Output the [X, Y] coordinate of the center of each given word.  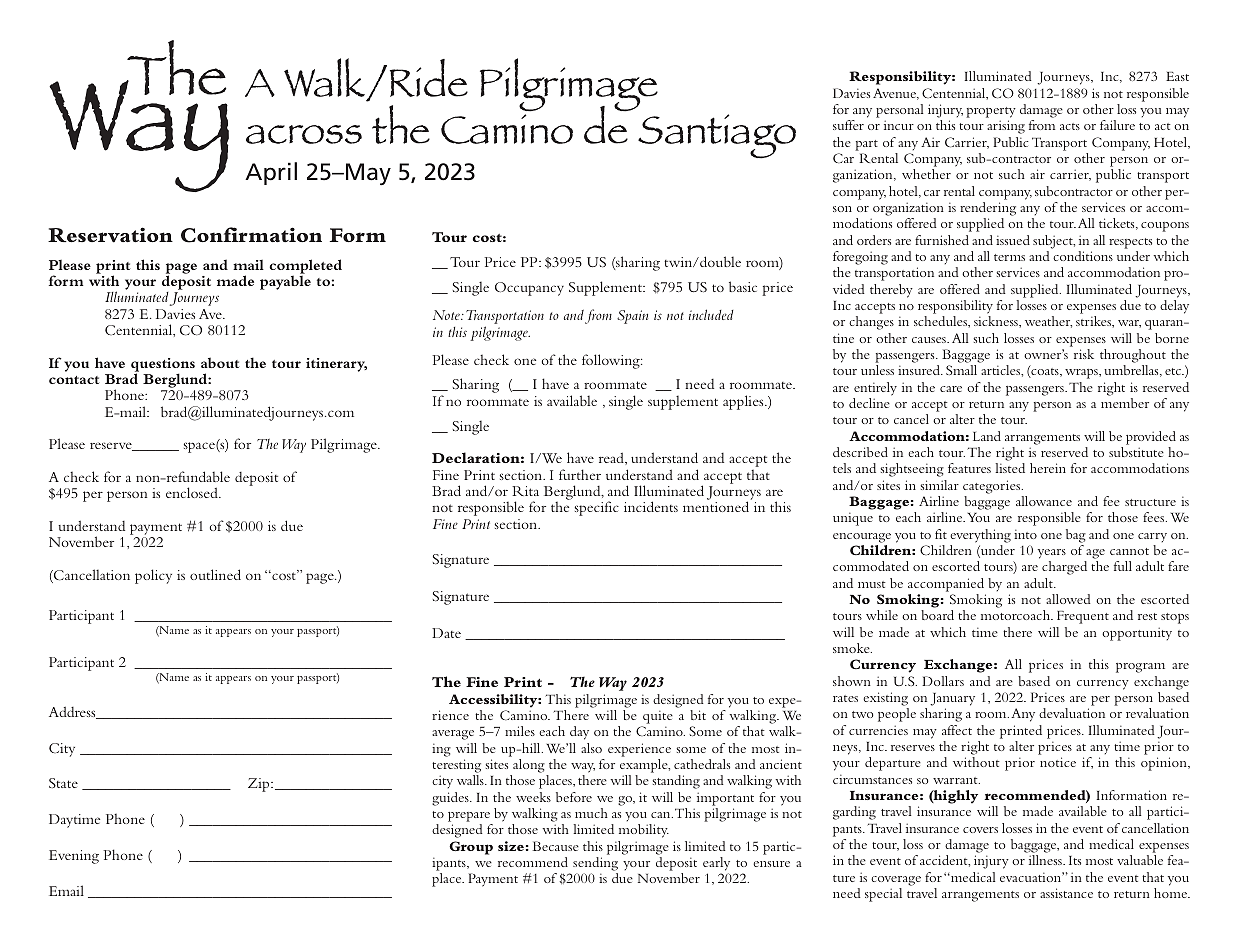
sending [595, 864]
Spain [632, 317]
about [220, 362]
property [991, 112]
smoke [852, 648]
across [304, 134]
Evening [74, 857]
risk [1084, 354]
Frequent [1083, 617]
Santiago [717, 136]
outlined [215, 574]
